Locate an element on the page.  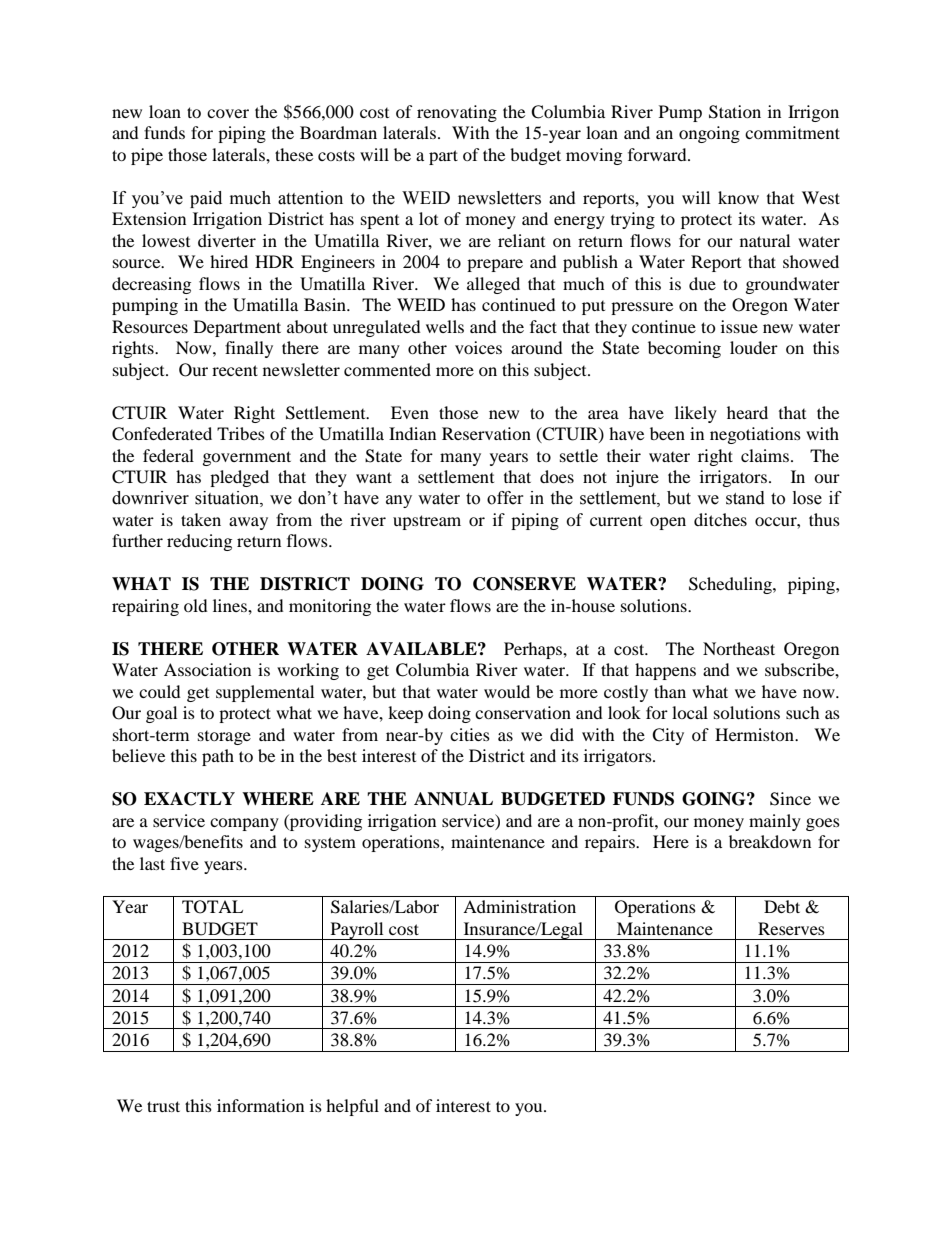
Reserves is located at coordinates (791, 928).
